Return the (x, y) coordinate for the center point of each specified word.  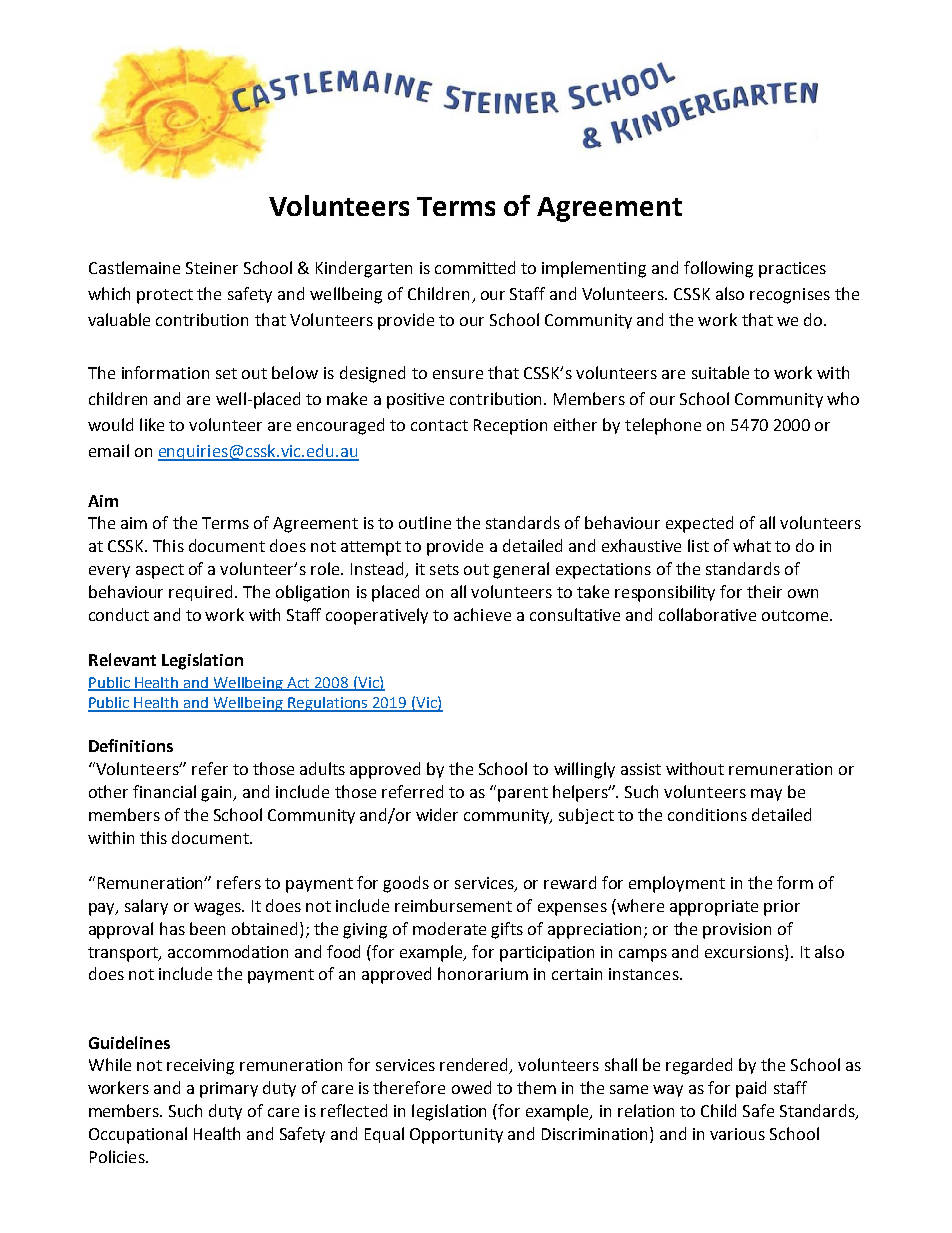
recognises (790, 296)
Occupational (138, 1135)
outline (425, 522)
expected (699, 524)
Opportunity (456, 1136)
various (737, 1134)
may (766, 795)
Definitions (131, 745)
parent (523, 794)
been (207, 928)
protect (165, 296)
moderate (449, 928)
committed (475, 267)
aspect (160, 571)
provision (737, 931)
